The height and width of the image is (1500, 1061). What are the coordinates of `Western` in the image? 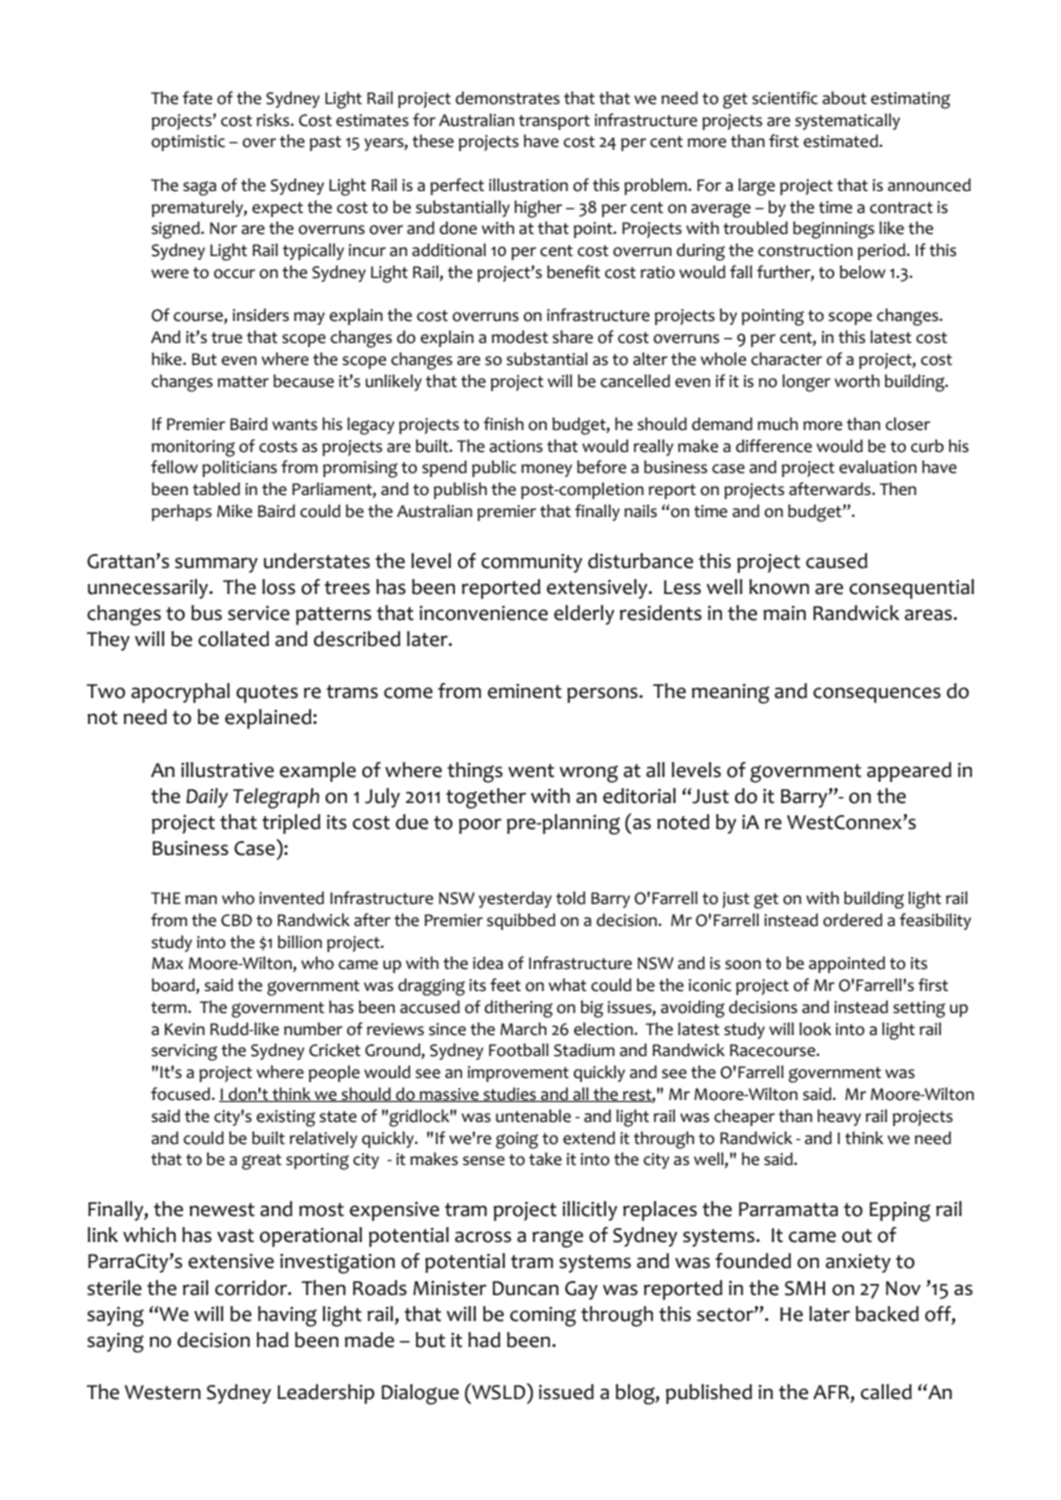 It's located at (163, 1392).
